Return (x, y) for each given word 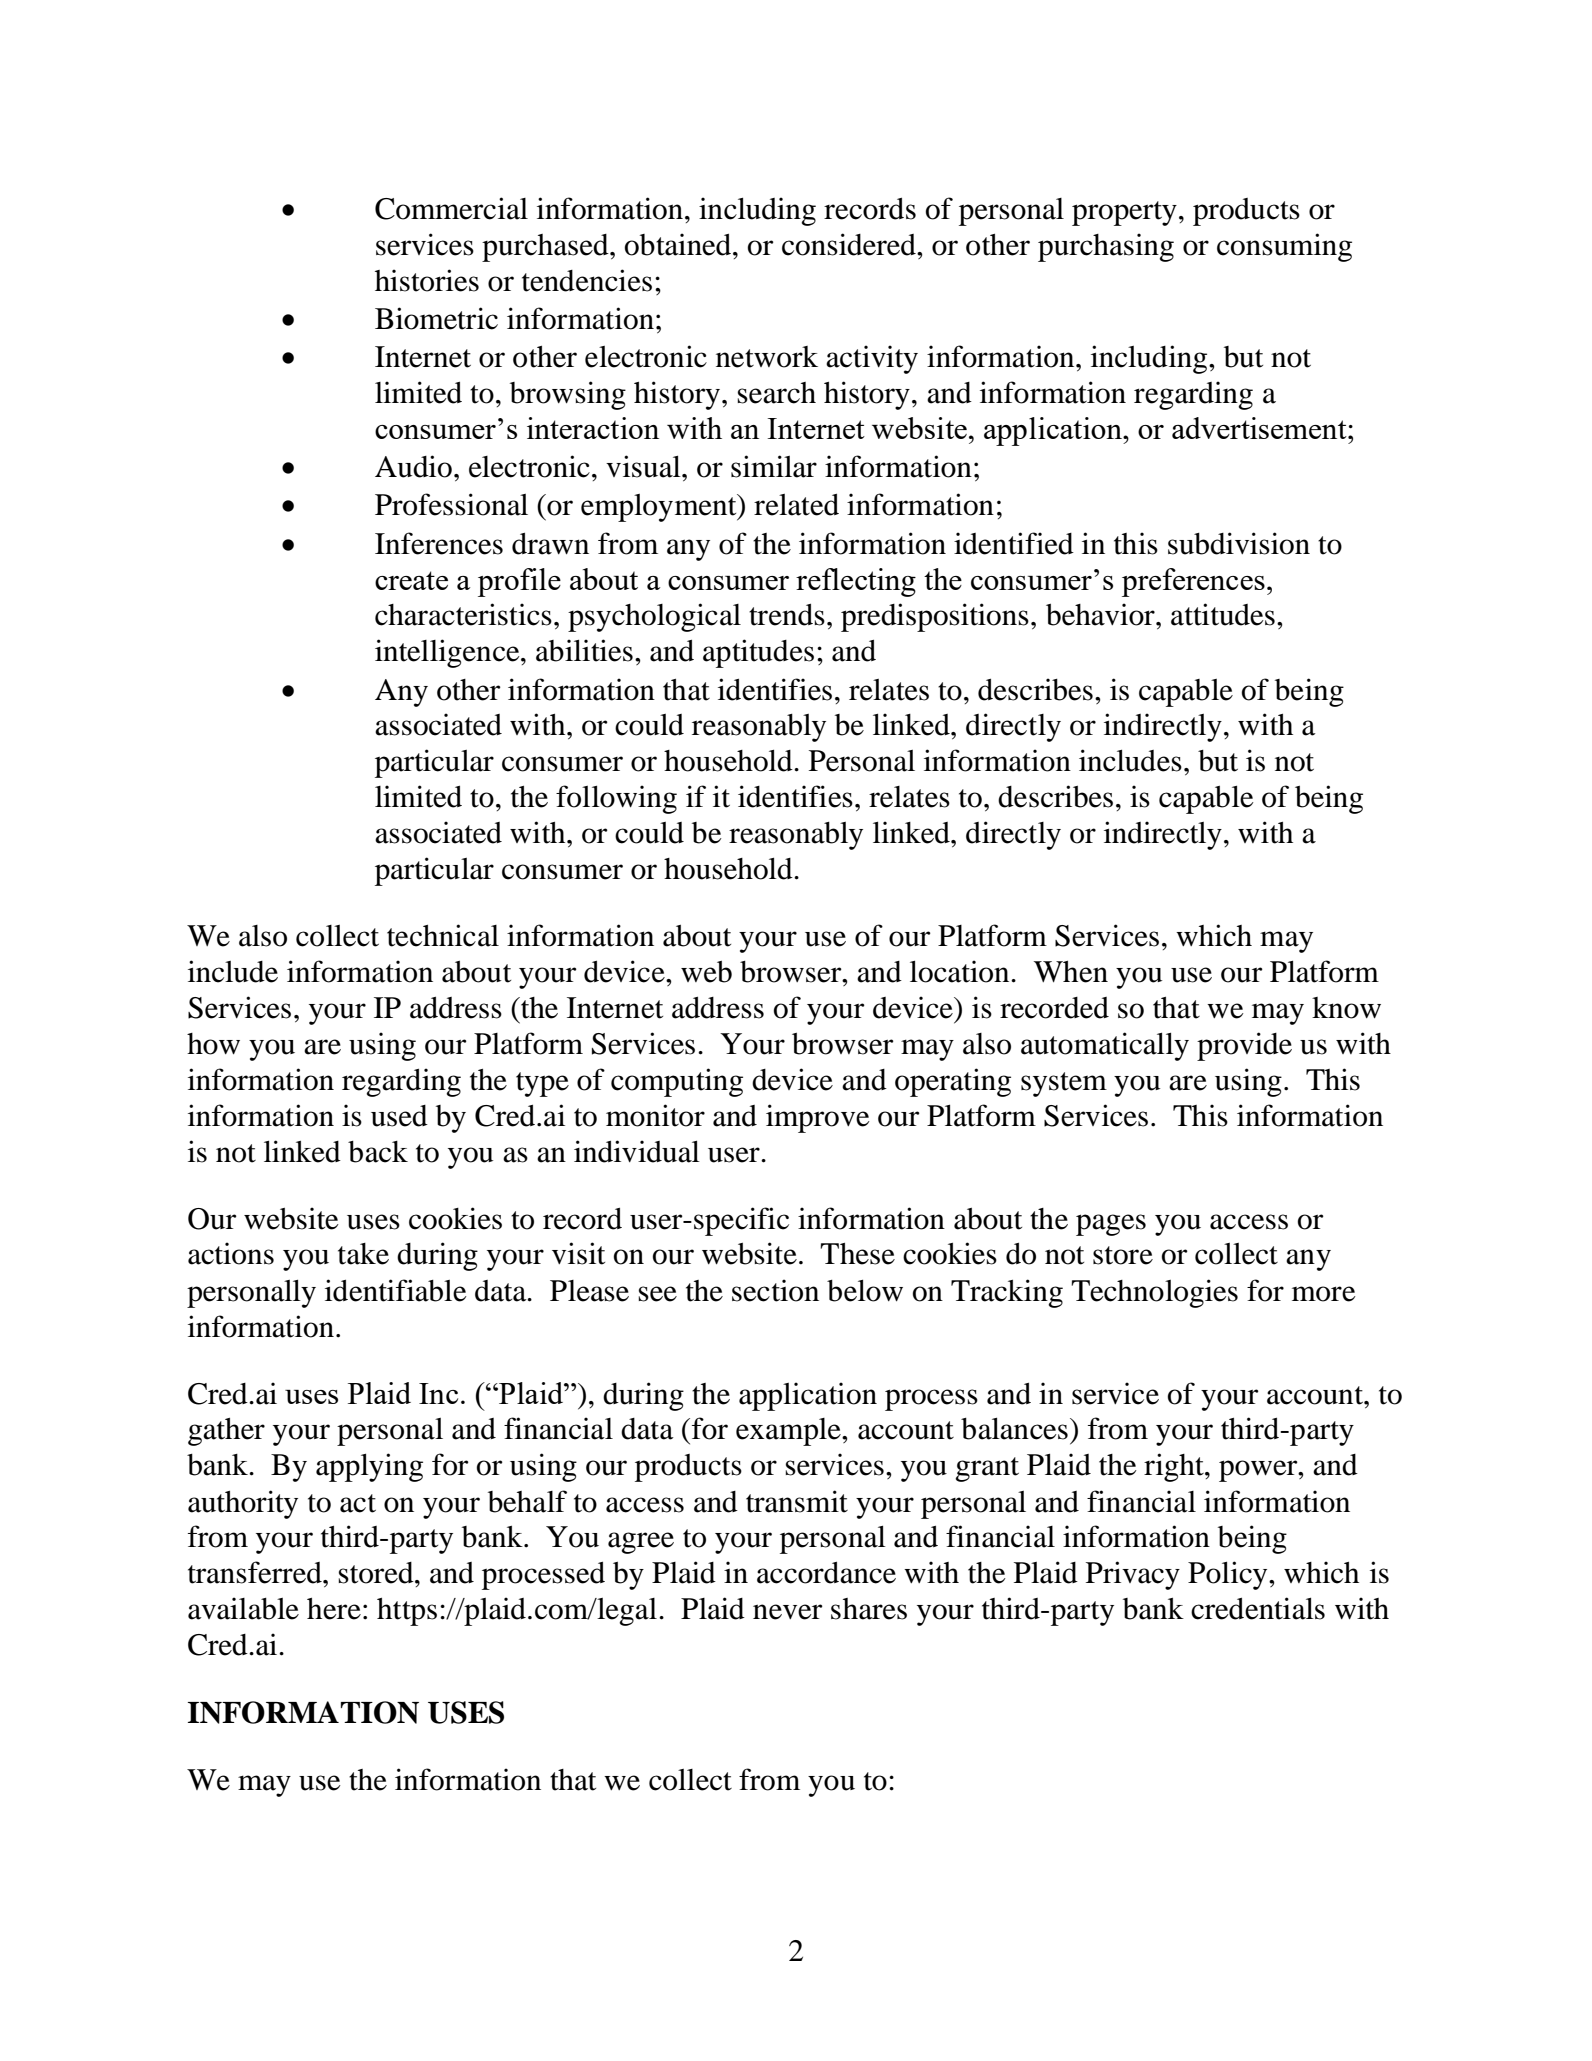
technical (443, 935)
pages (1111, 1225)
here (334, 1609)
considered (850, 244)
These (857, 1254)
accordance (826, 1573)
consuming (1284, 247)
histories (427, 280)
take (363, 1254)
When (1071, 972)
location (961, 971)
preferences (1193, 582)
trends (787, 615)
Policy (1229, 1575)
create (411, 580)
